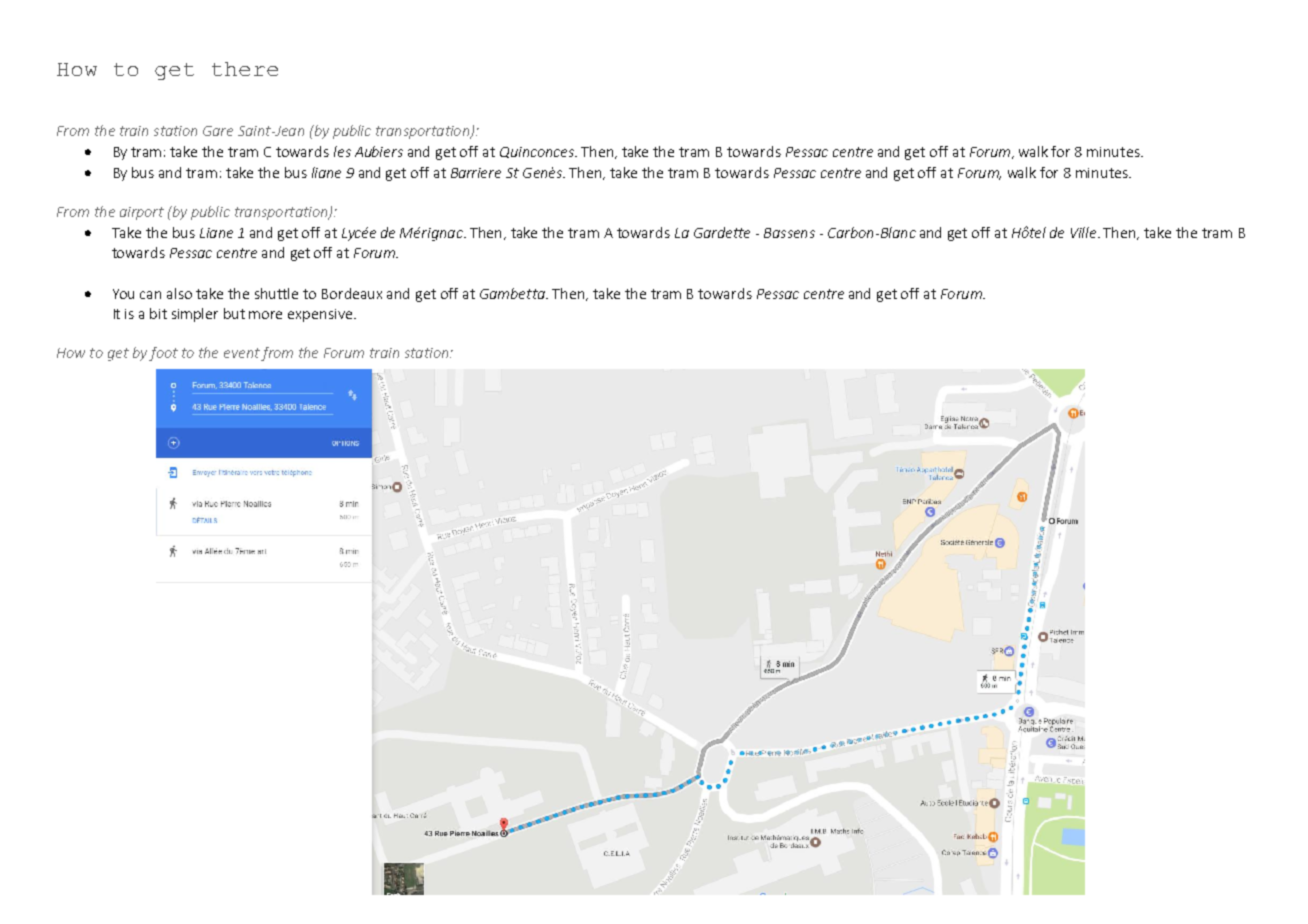 This screenshot has width=1308, height=924. What do you see at coordinates (352, 293) in the screenshot?
I see `Bordeaux` at bounding box center [352, 293].
